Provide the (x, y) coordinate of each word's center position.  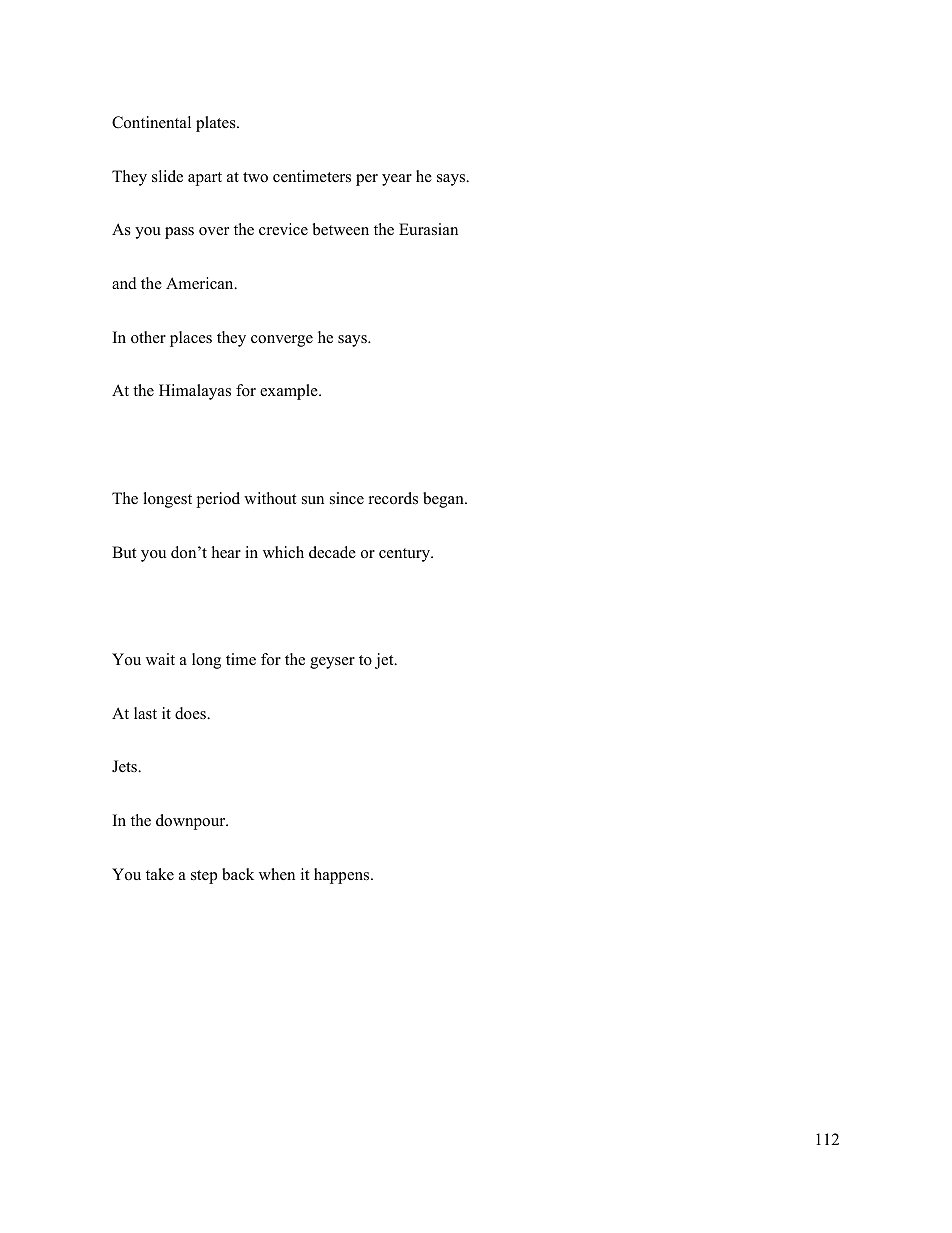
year (397, 180)
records (393, 498)
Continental (151, 122)
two (255, 177)
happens (343, 876)
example (290, 392)
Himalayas (195, 392)
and (124, 283)
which (283, 552)
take (160, 874)
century (405, 555)
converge (282, 341)
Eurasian (428, 229)
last (145, 713)
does (191, 713)
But (124, 552)
